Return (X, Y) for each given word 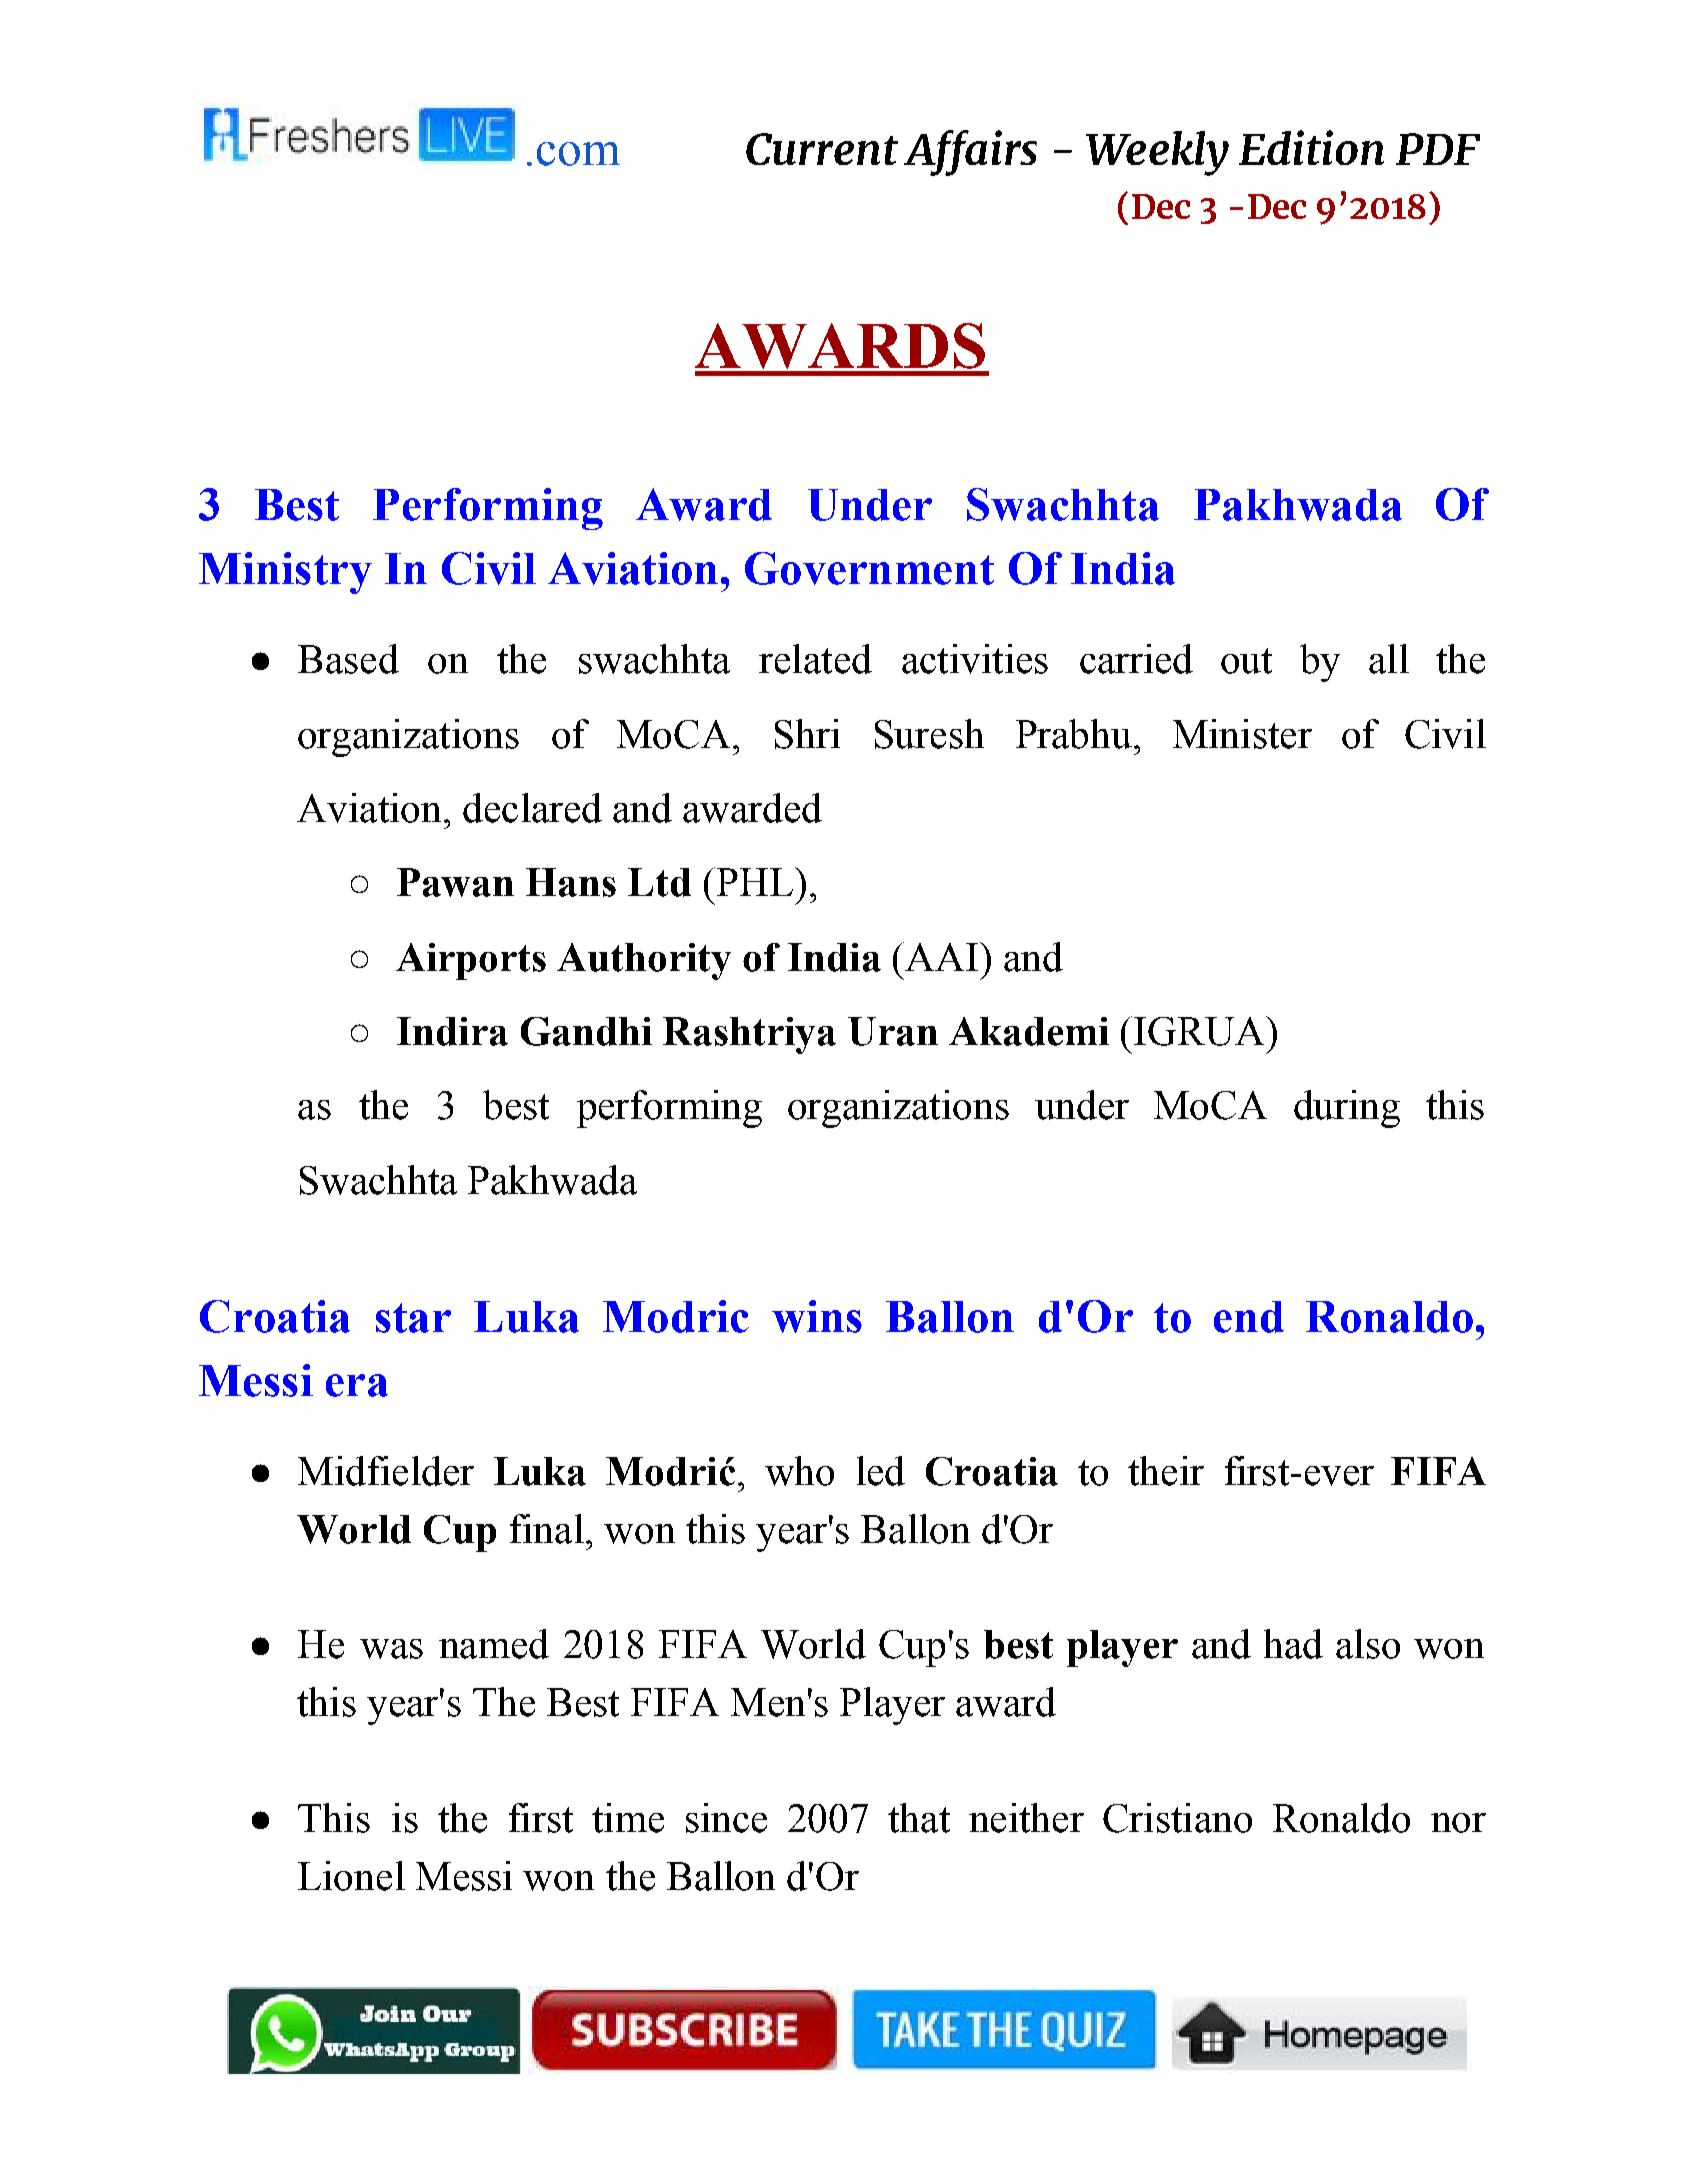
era (357, 1385)
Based (348, 659)
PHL (756, 881)
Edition (1311, 147)
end (1249, 1317)
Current (822, 149)
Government (869, 568)
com (578, 154)
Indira (452, 1031)
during (1347, 1109)
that (919, 1818)
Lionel (351, 1876)
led (881, 1471)
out (1246, 661)
